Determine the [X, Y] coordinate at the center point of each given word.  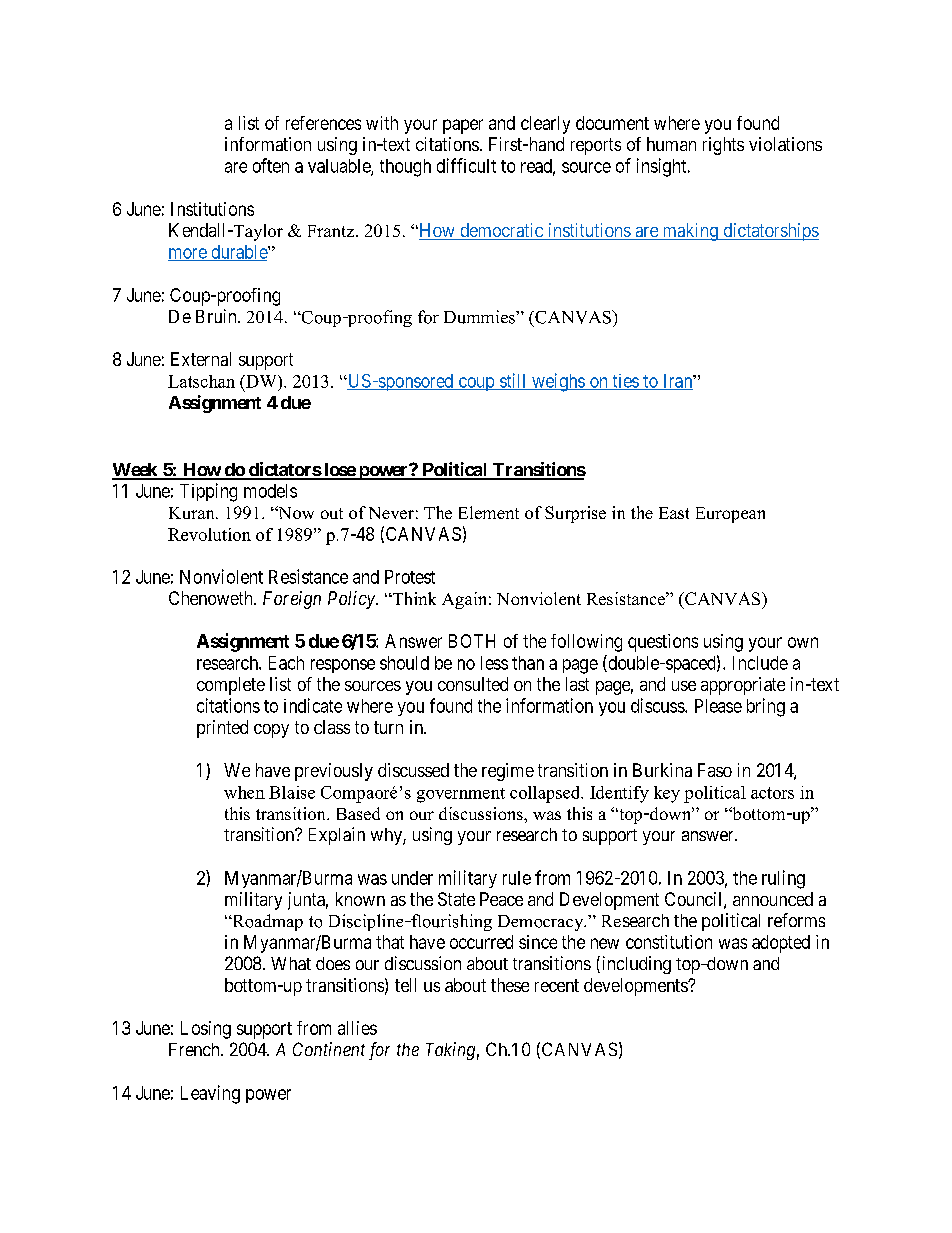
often [271, 165]
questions [663, 643]
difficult [466, 165]
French [195, 1049]
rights [723, 146]
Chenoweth [212, 598]
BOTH [472, 641]
